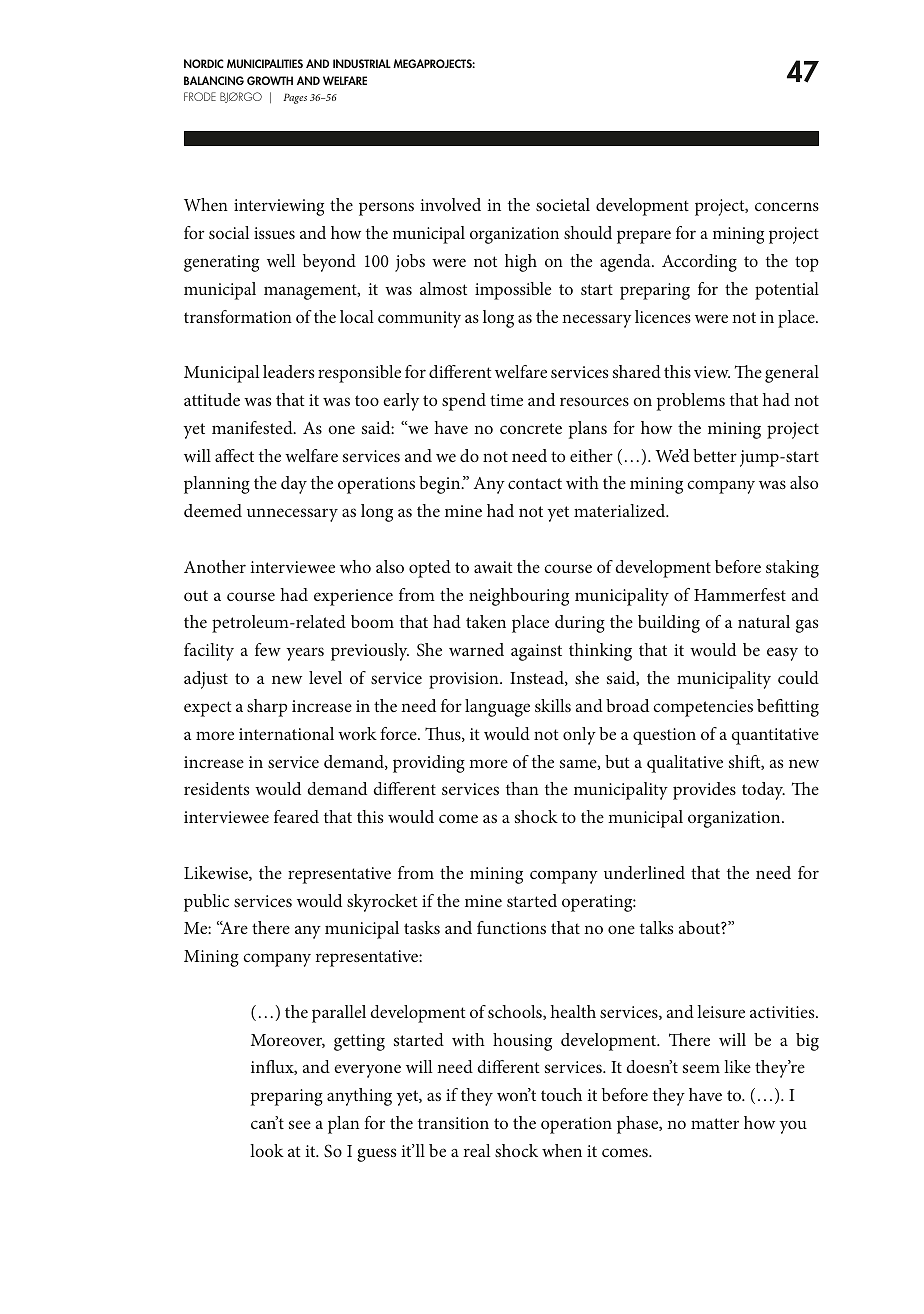 The width and height of the page is (924, 1314). What do you see at coordinates (787, 206) in the page?
I see `concerns` at bounding box center [787, 206].
